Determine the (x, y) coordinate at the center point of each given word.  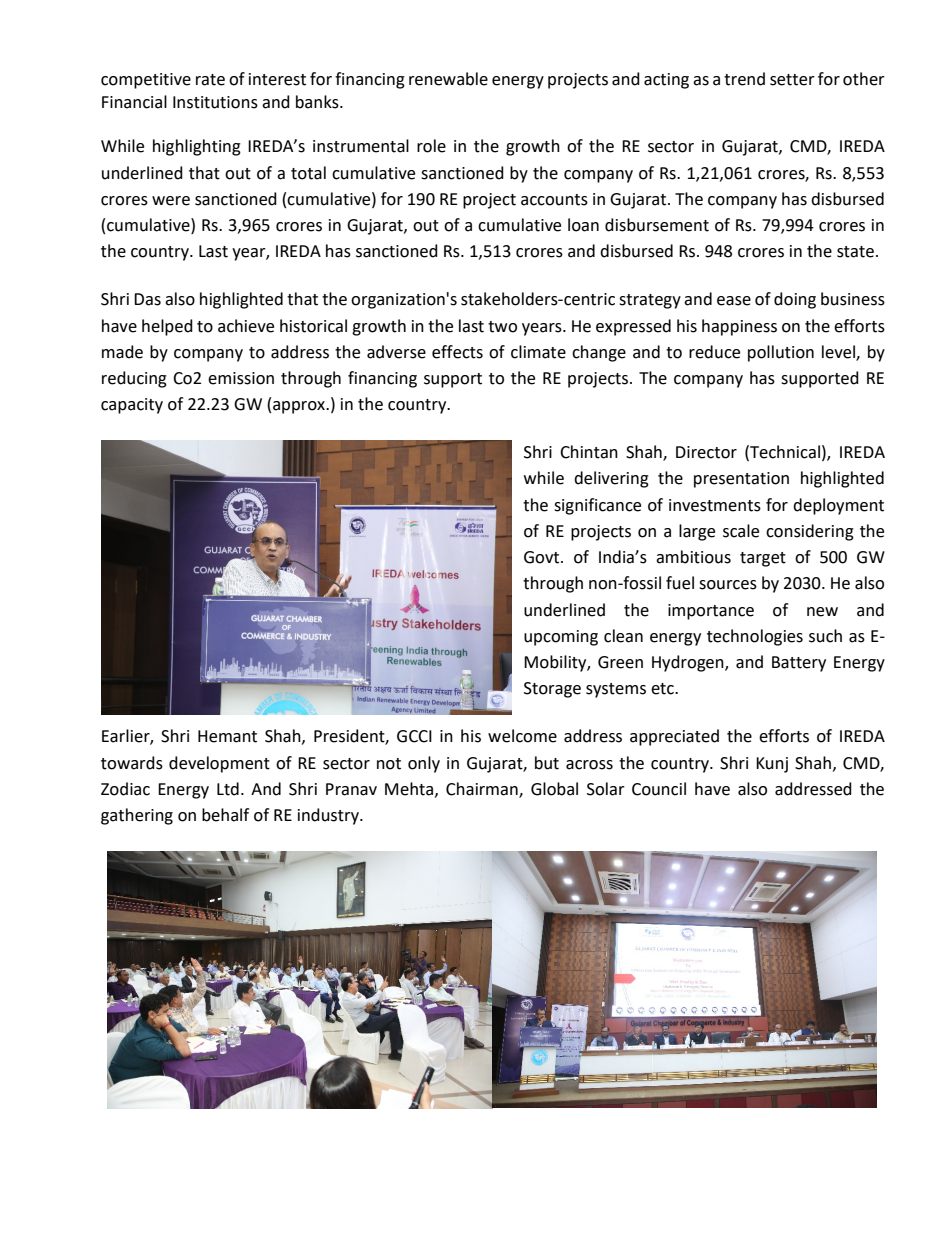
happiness (739, 327)
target (763, 559)
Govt (543, 557)
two (502, 327)
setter (792, 80)
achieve (246, 326)
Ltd (228, 789)
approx (300, 407)
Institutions (215, 102)
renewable (448, 79)
